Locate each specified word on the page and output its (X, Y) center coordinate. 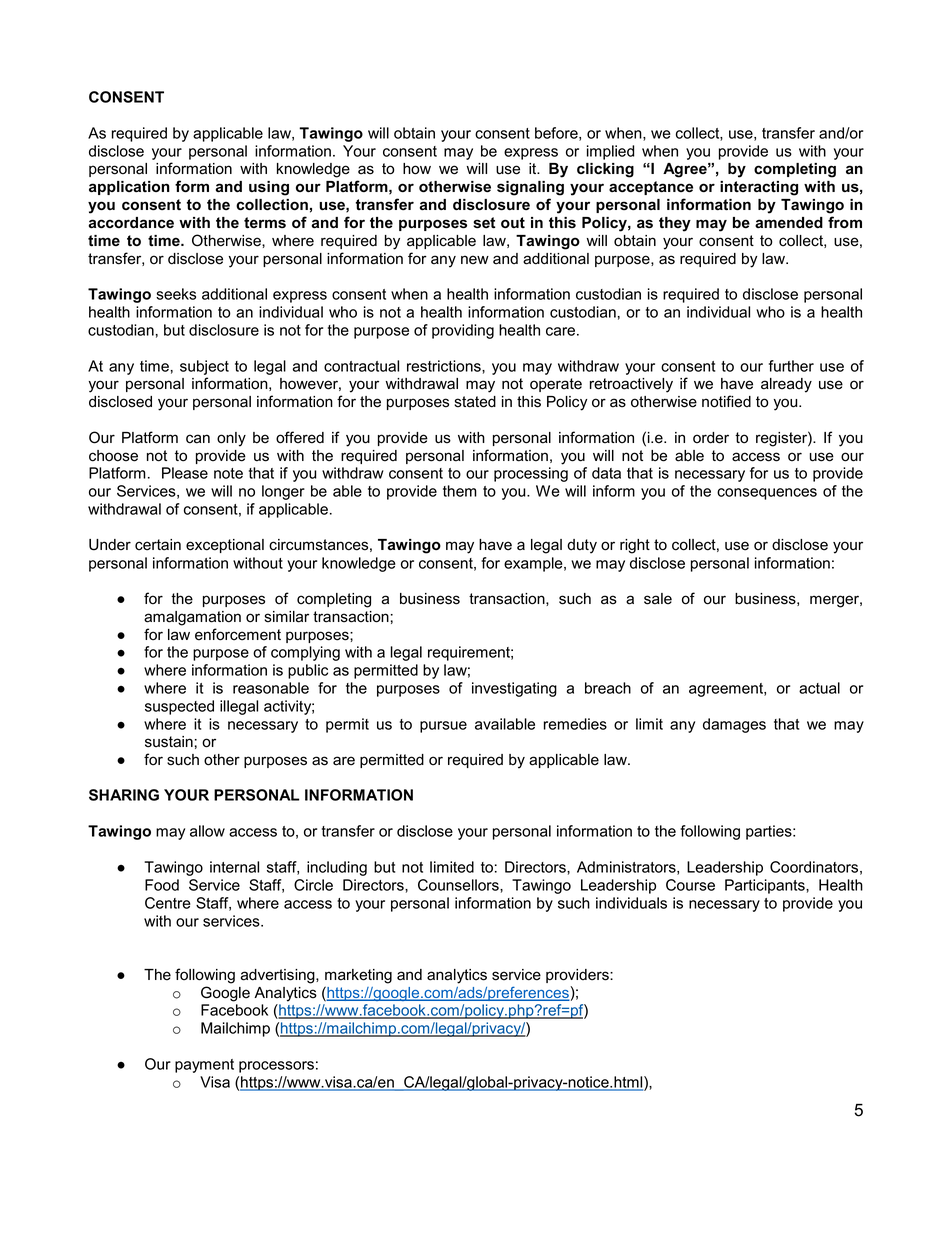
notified (726, 401)
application (129, 188)
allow (207, 831)
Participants (766, 886)
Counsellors (459, 885)
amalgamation (192, 618)
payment (204, 1066)
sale (658, 599)
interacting (759, 188)
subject (204, 367)
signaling (530, 188)
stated (475, 402)
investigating (514, 689)
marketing (358, 976)
